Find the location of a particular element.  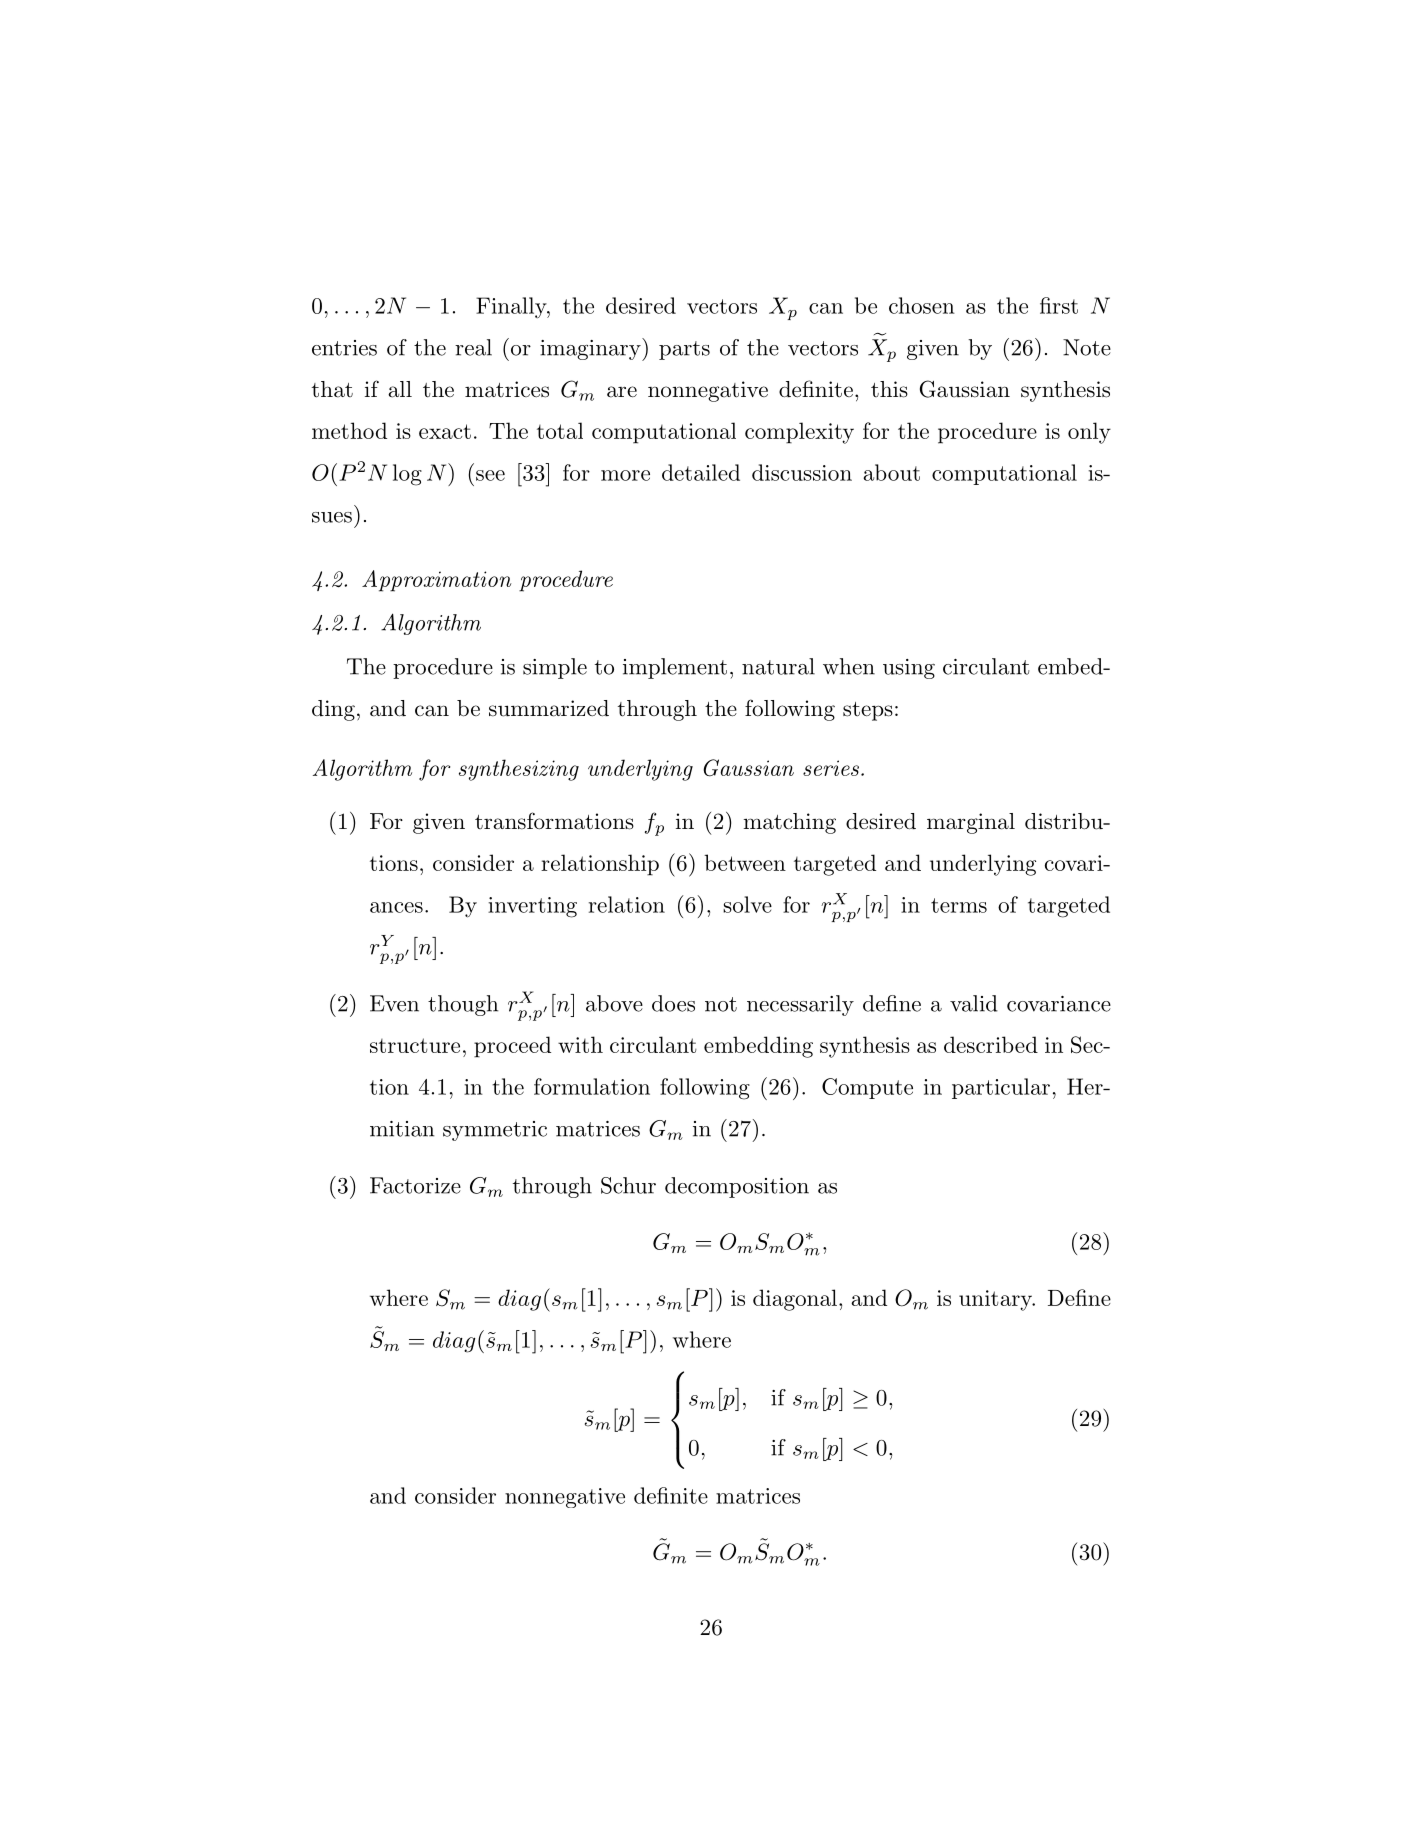

does is located at coordinates (673, 1003).
